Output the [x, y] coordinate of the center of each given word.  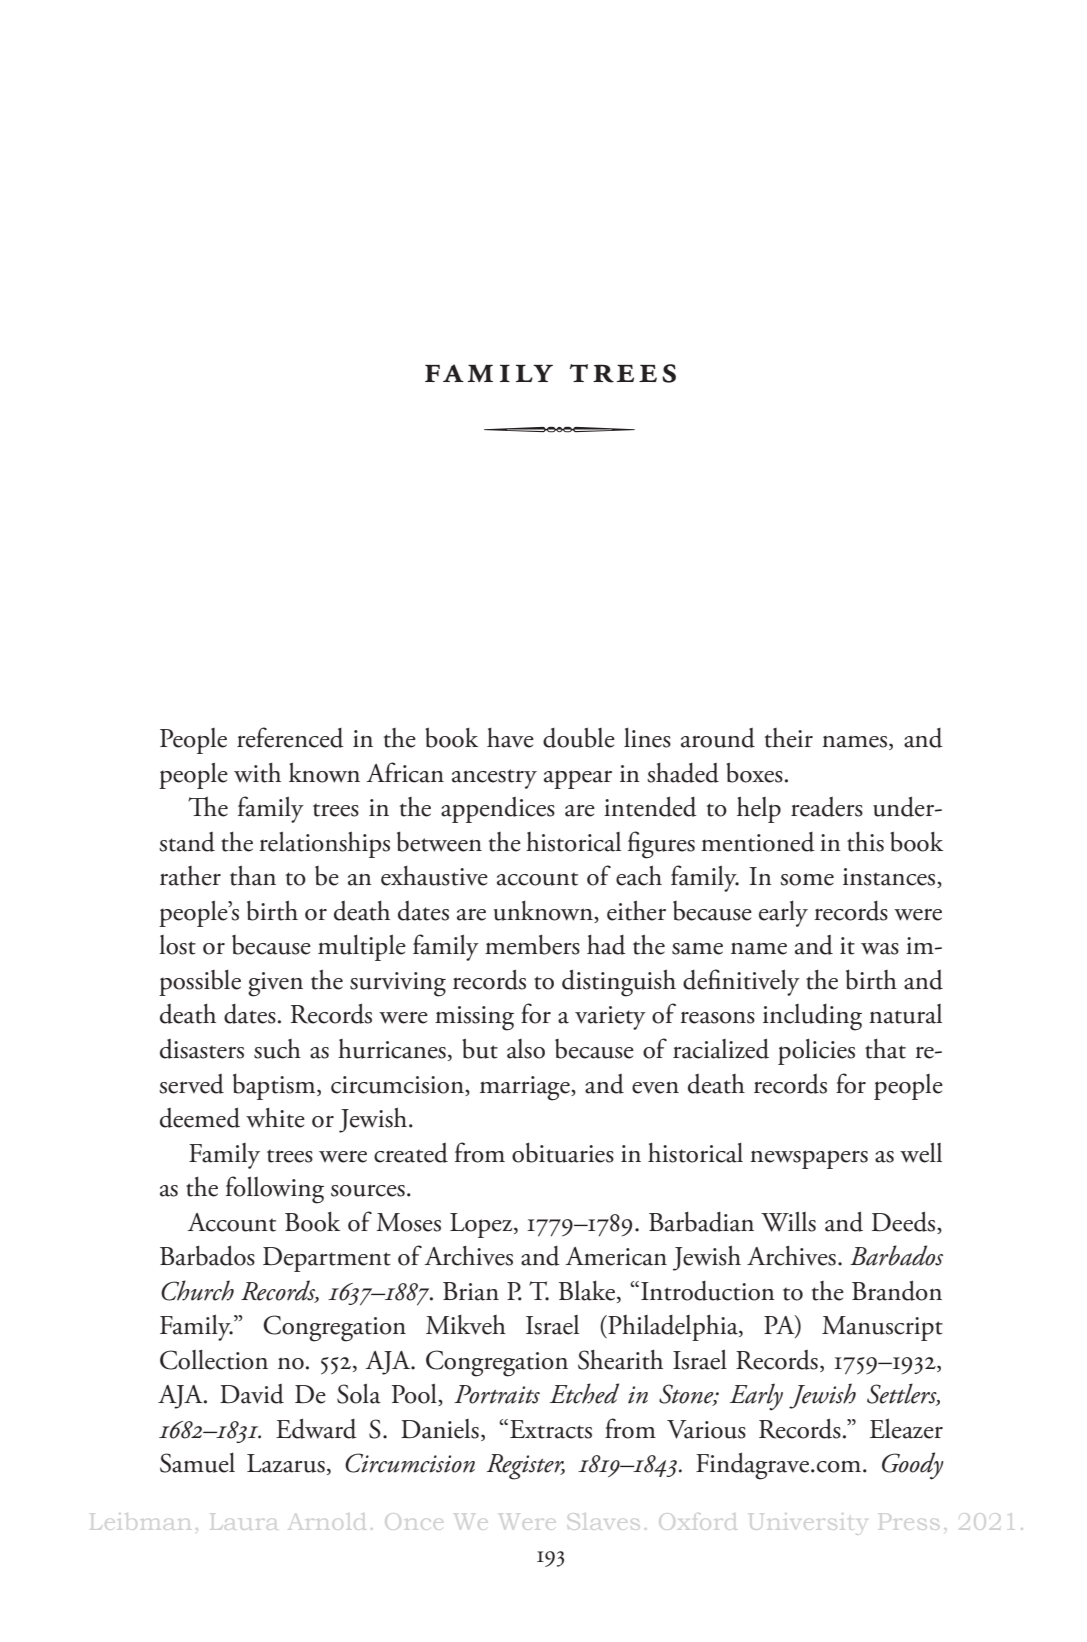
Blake [588, 1291]
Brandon [897, 1290]
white [275, 1118]
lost [177, 945]
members [532, 945]
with [257, 773]
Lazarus [286, 1463]
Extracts [551, 1429]
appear [578, 779]
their [789, 738]
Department [327, 1259]
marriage [526, 1088]
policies [816, 1052]
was [880, 949]
